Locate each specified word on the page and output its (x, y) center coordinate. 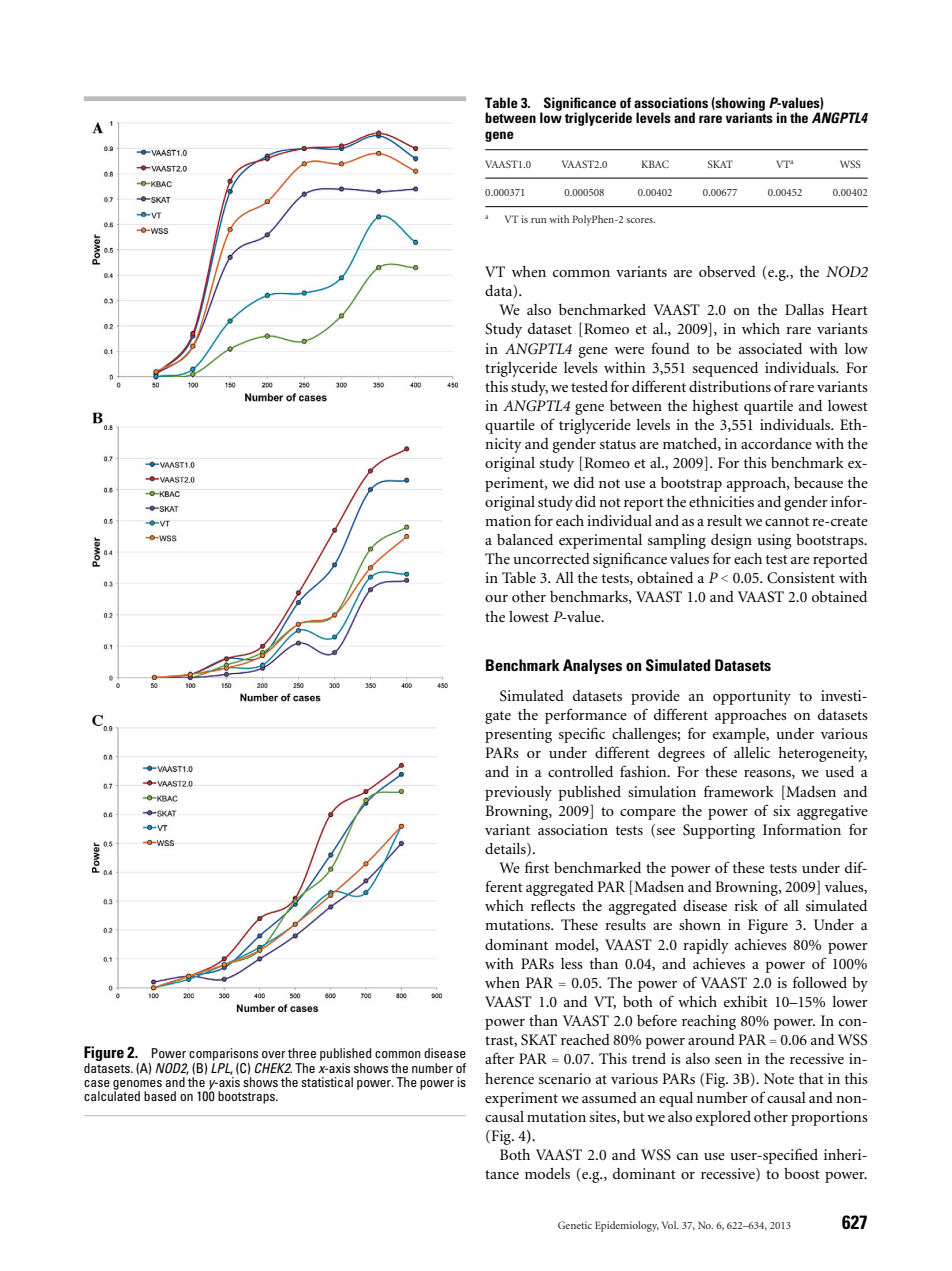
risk (746, 905)
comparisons (223, 1054)
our (496, 598)
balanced (525, 539)
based (160, 1096)
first (537, 867)
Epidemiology (627, 1226)
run (539, 220)
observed (727, 271)
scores (640, 220)
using (774, 541)
